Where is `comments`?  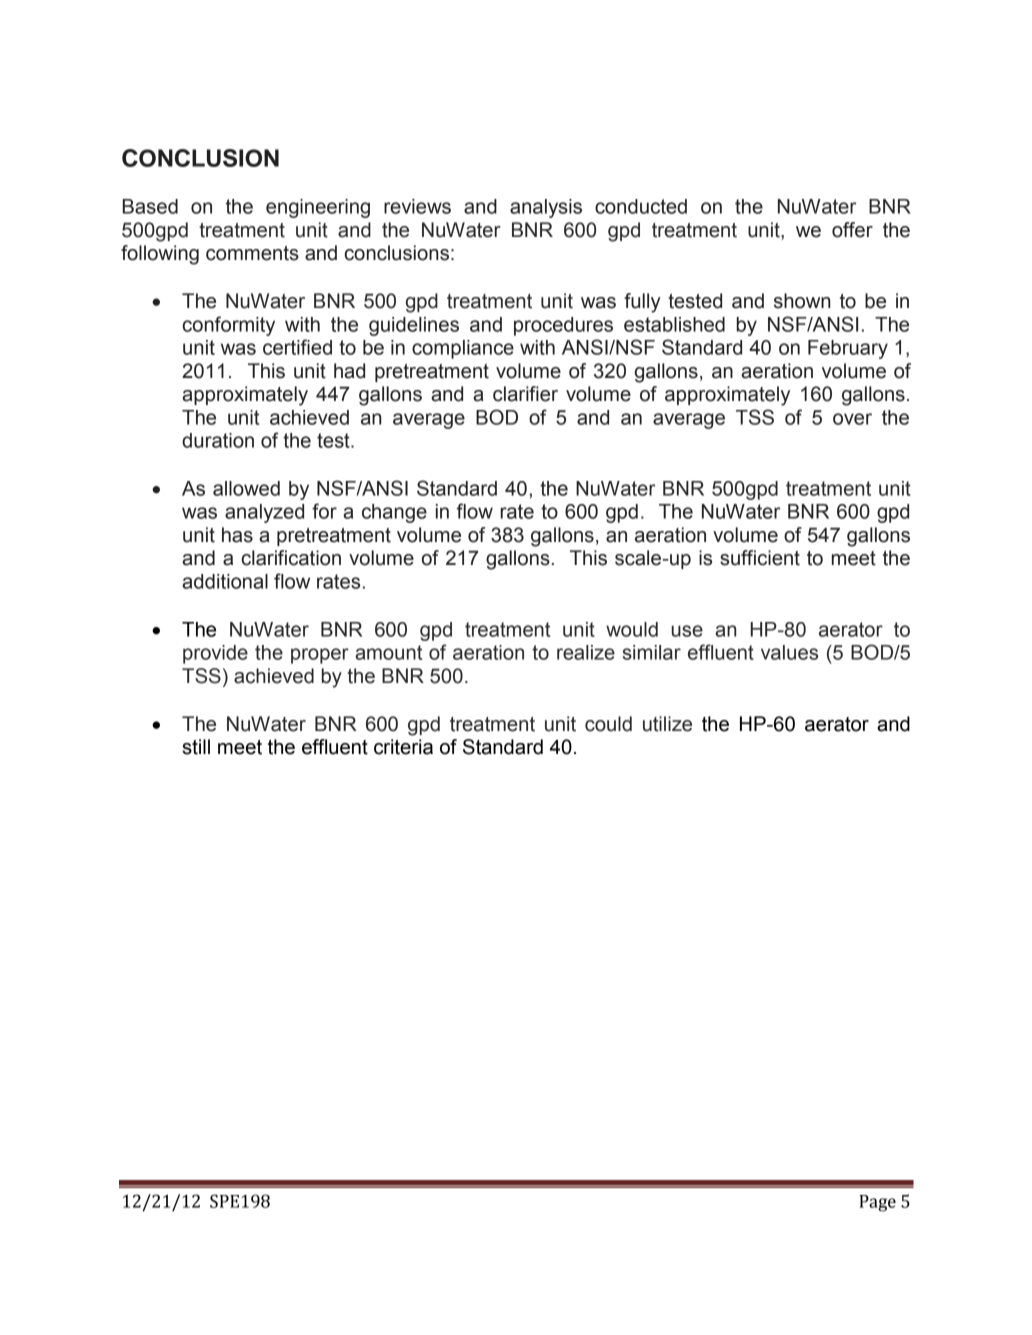 comments is located at coordinates (252, 253).
